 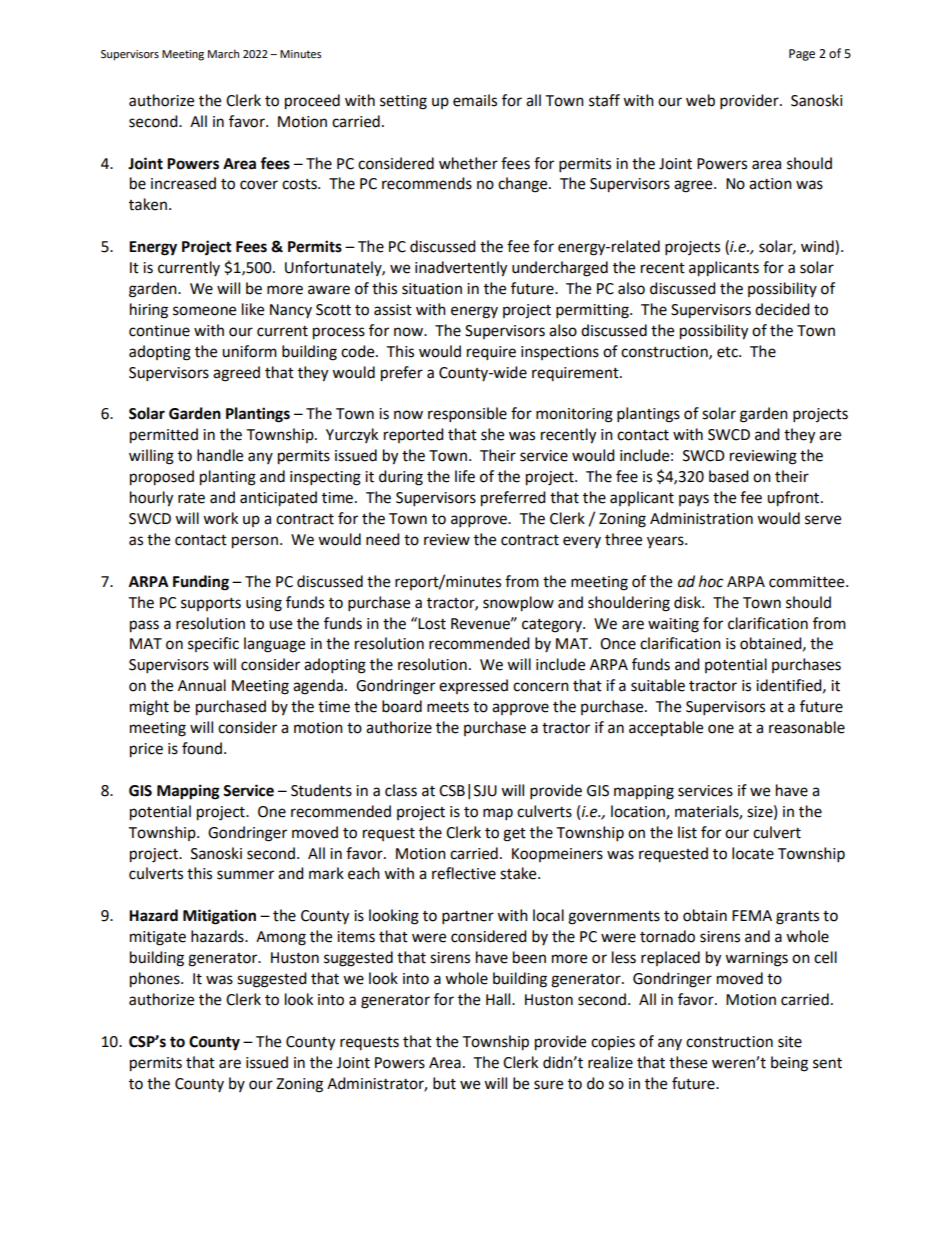 What do you see at coordinates (700, 100) in the screenshot?
I see `web` at bounding box center [700, 100].
